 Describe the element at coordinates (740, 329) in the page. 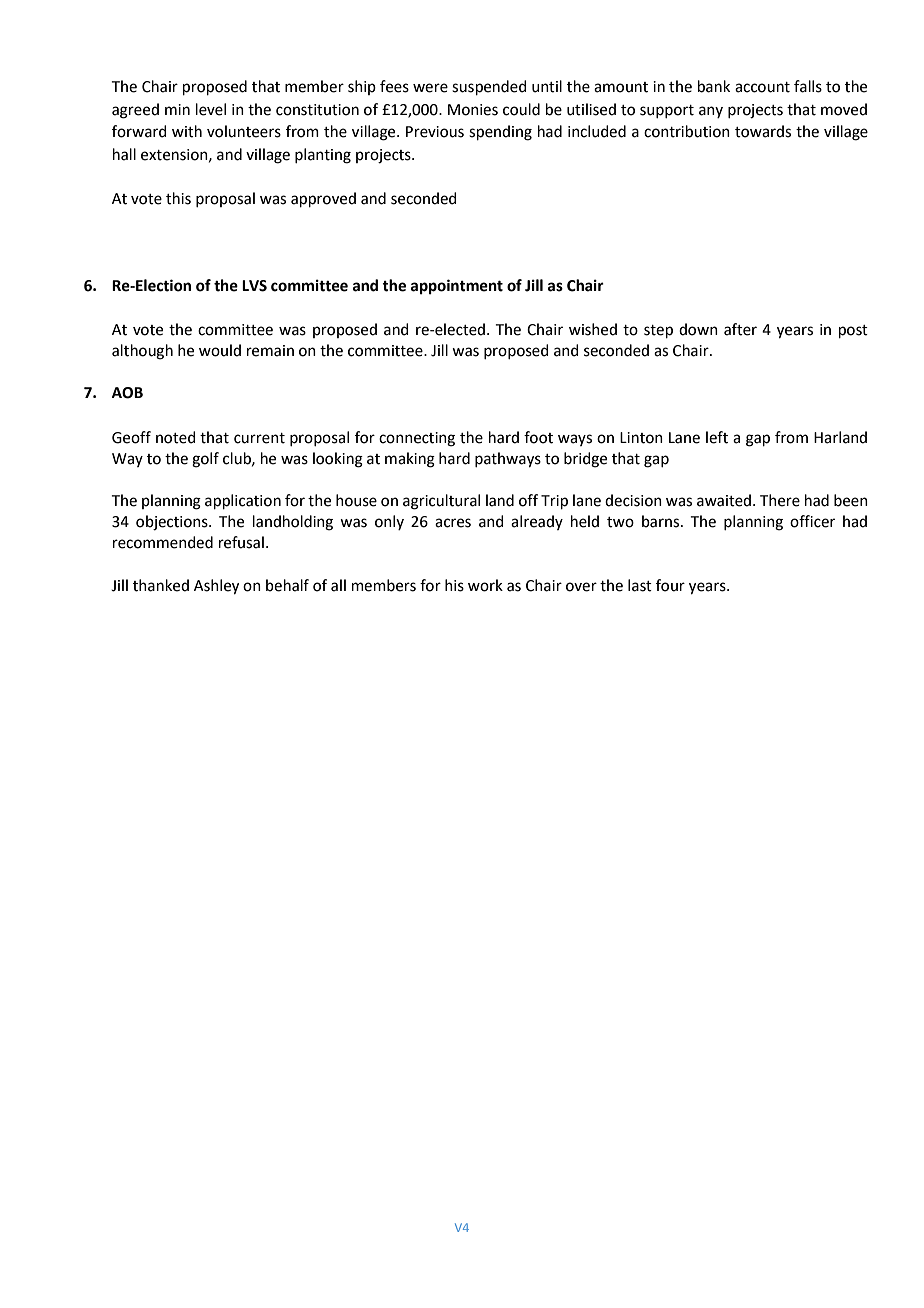

I see `after` at that location.
